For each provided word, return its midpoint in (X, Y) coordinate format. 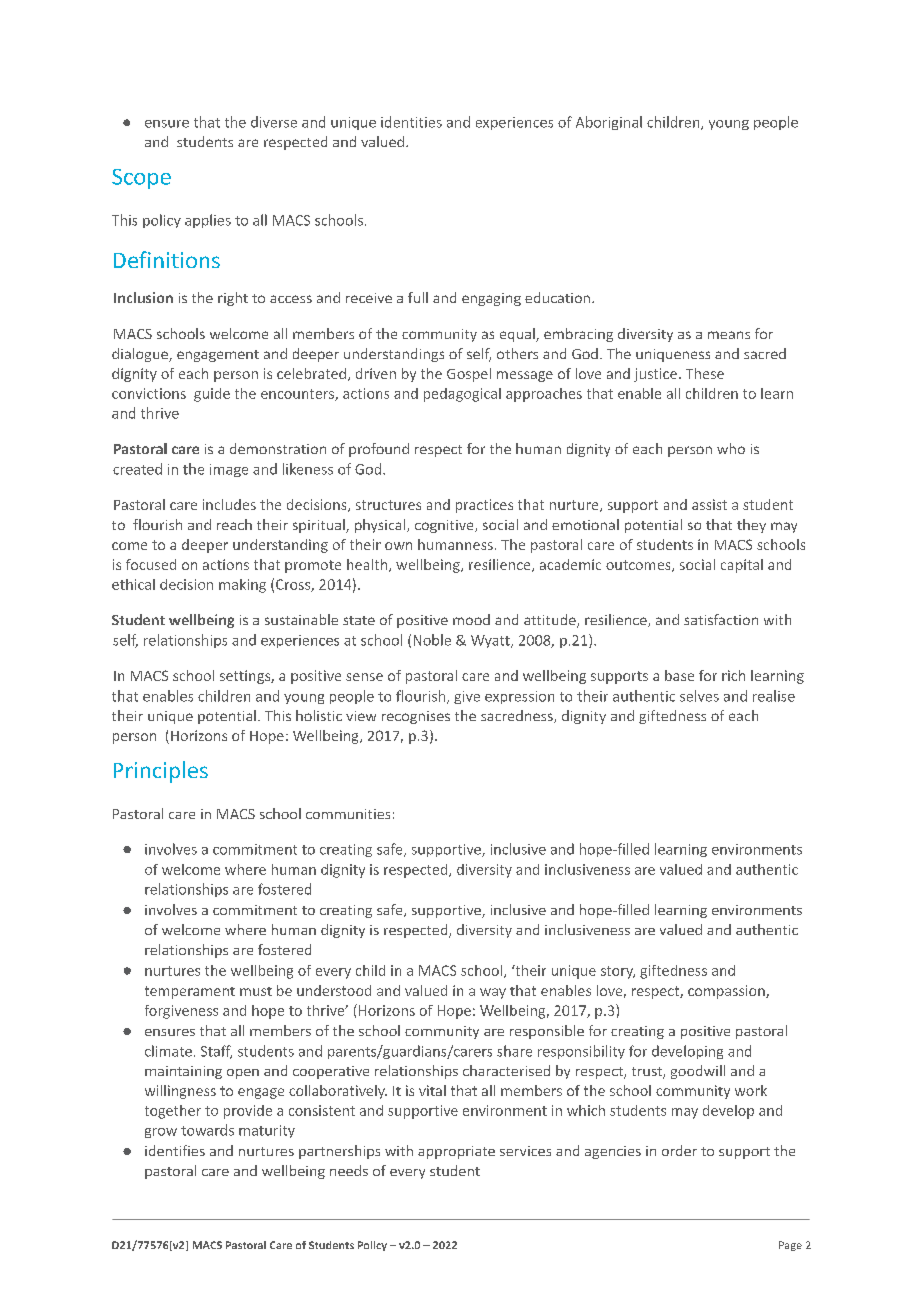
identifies (175, 1150)
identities (411, 122)
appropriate (456, 1152)
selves (699, 696)
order (679, 1150)
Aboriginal (609, 123)
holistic (319, 715)
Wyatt (491, 641)
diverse (274, 122)
